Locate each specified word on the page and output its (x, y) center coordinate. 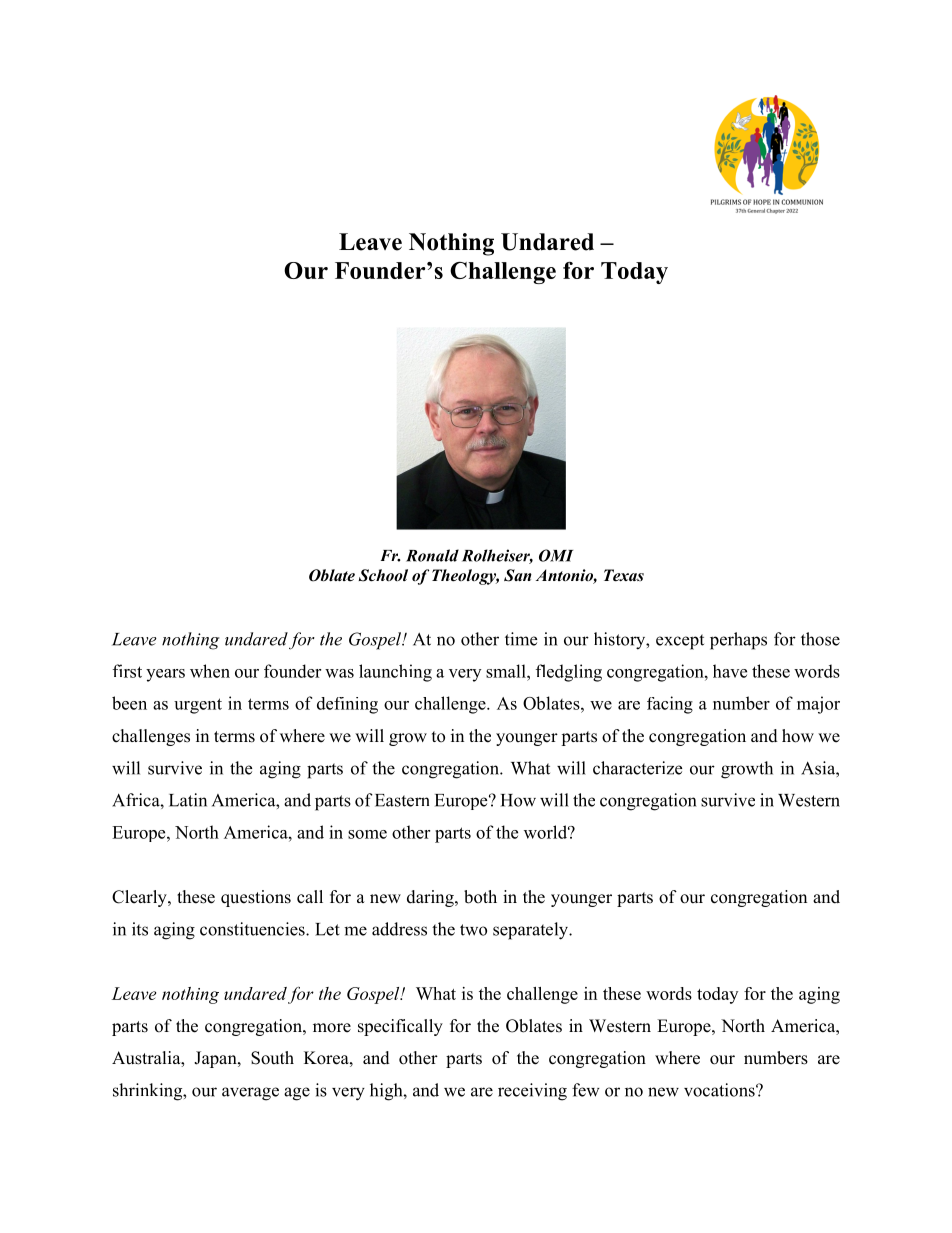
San (518, 575)
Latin (188, 800)
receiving (532, 1092)
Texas (624, 575)
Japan (216, 1059)
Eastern (402, 800)
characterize (637, 768)
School (383, 575)
